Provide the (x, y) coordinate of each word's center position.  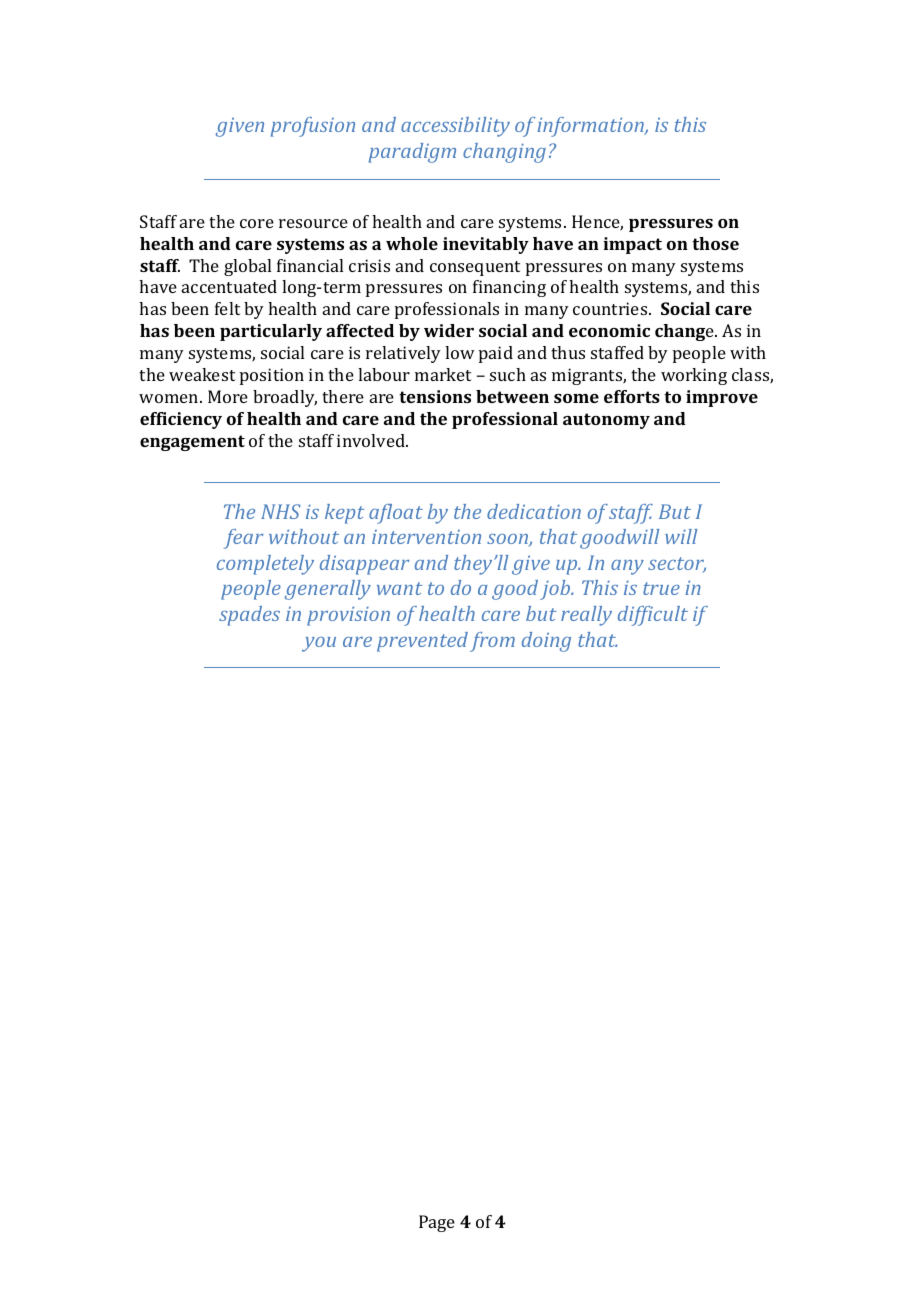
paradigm (412, 153)
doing (546, 642)
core (257, 223)
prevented (422, 642)
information (591, 127)
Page (437, 1223)
